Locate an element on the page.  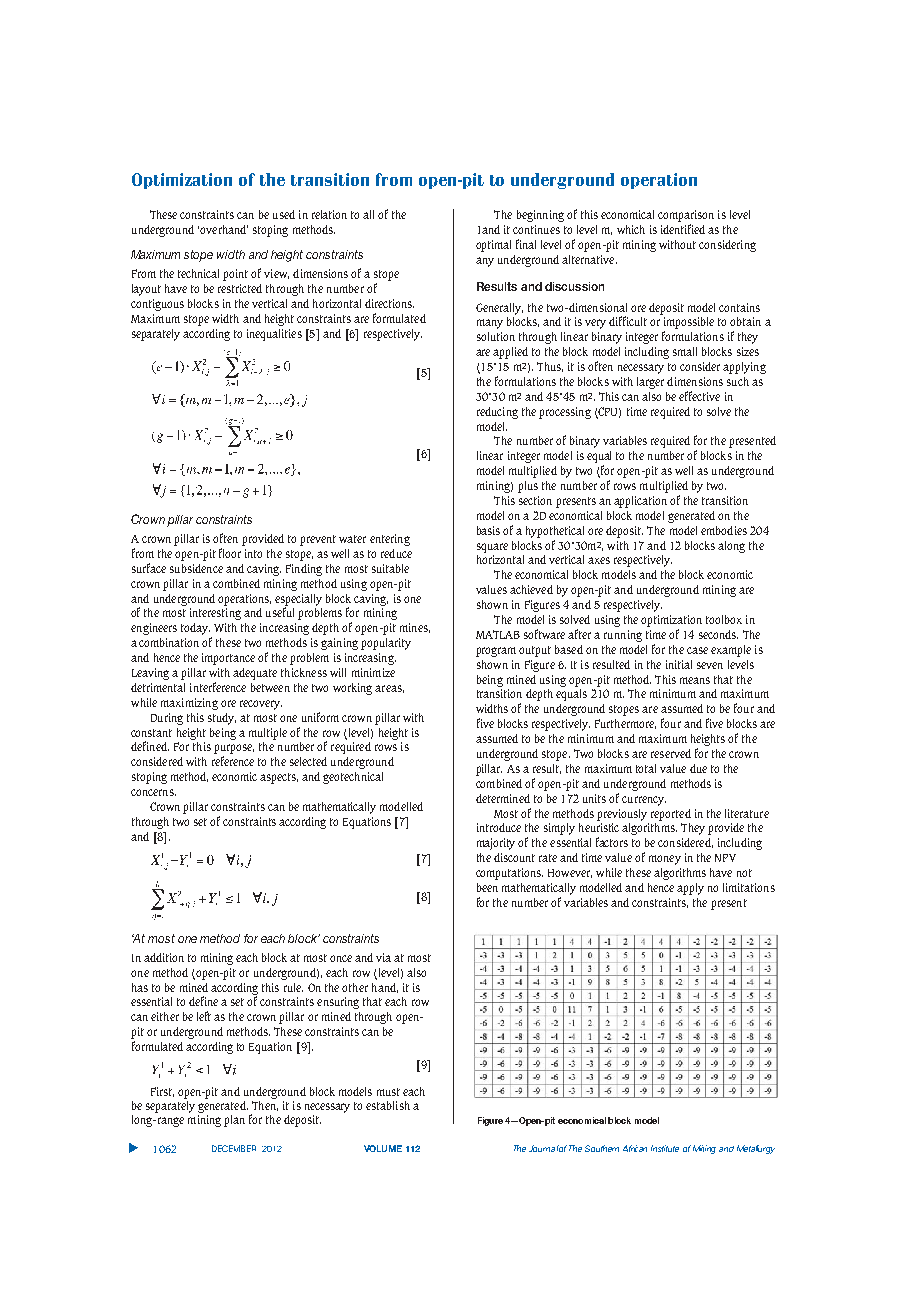
identified is located at coordinates (683, 229).
